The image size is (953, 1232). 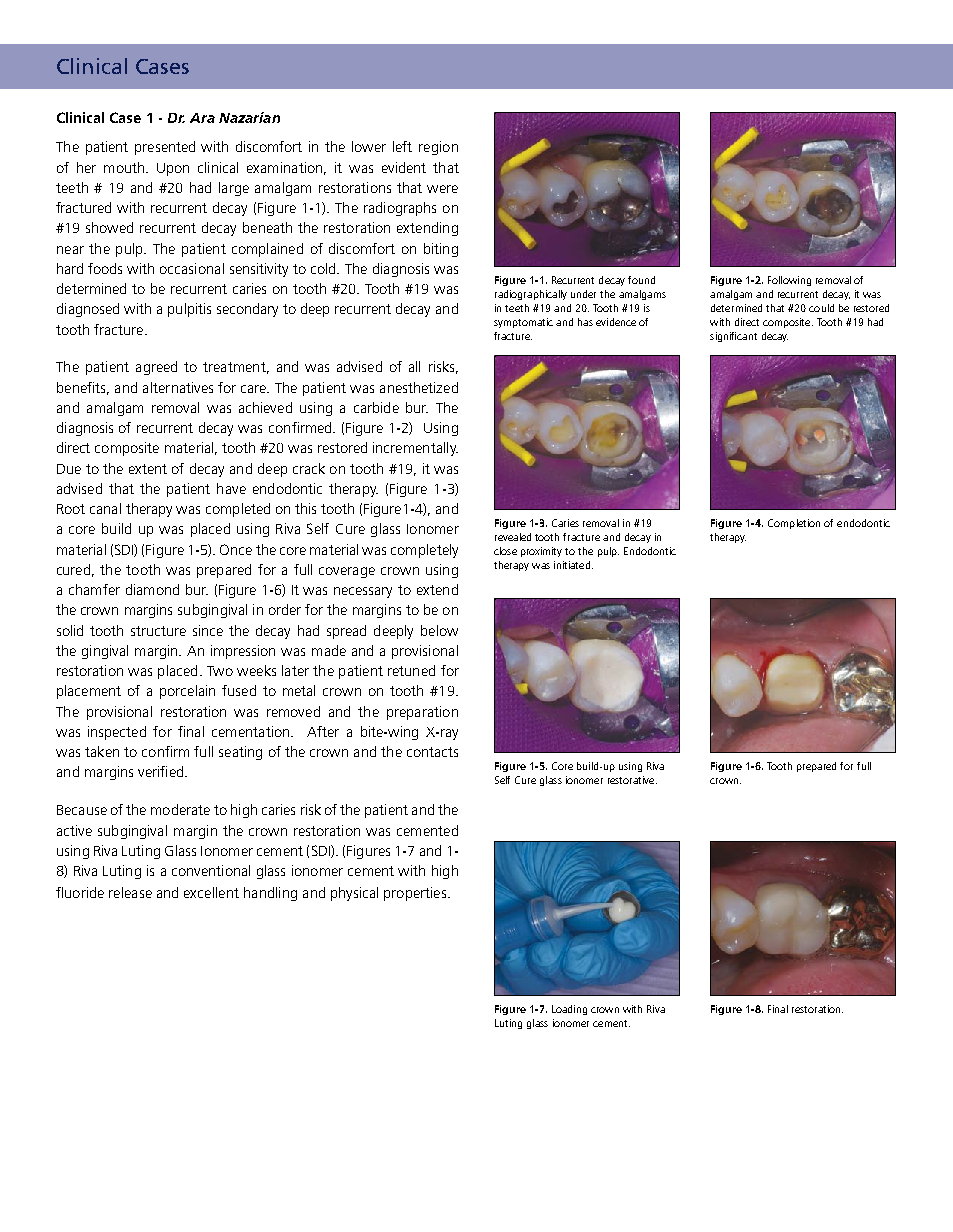 I want to click on Upon, so click(x=173, y=169).
